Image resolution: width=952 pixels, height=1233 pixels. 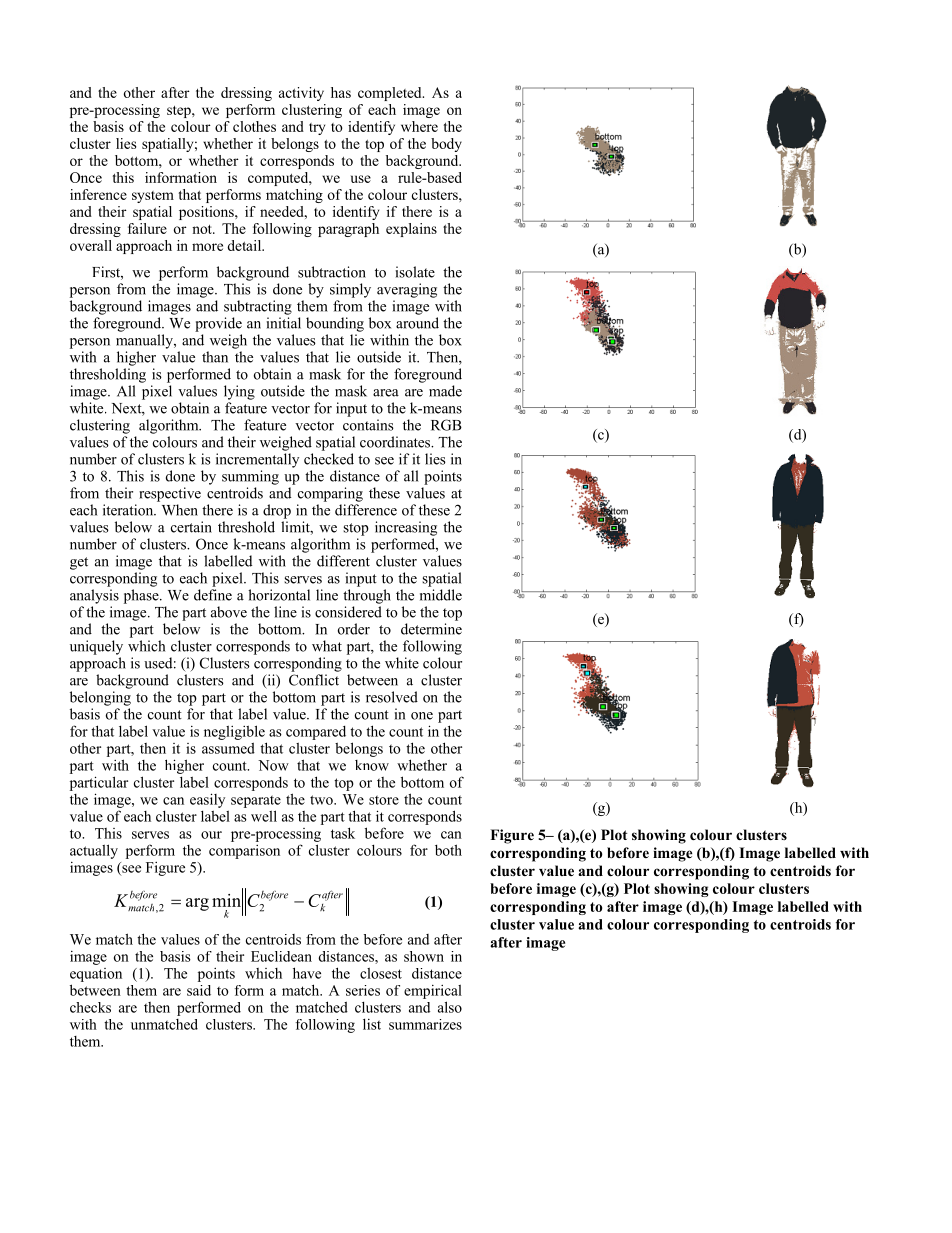 I want to click on determine, so click(x=431, y=629).
